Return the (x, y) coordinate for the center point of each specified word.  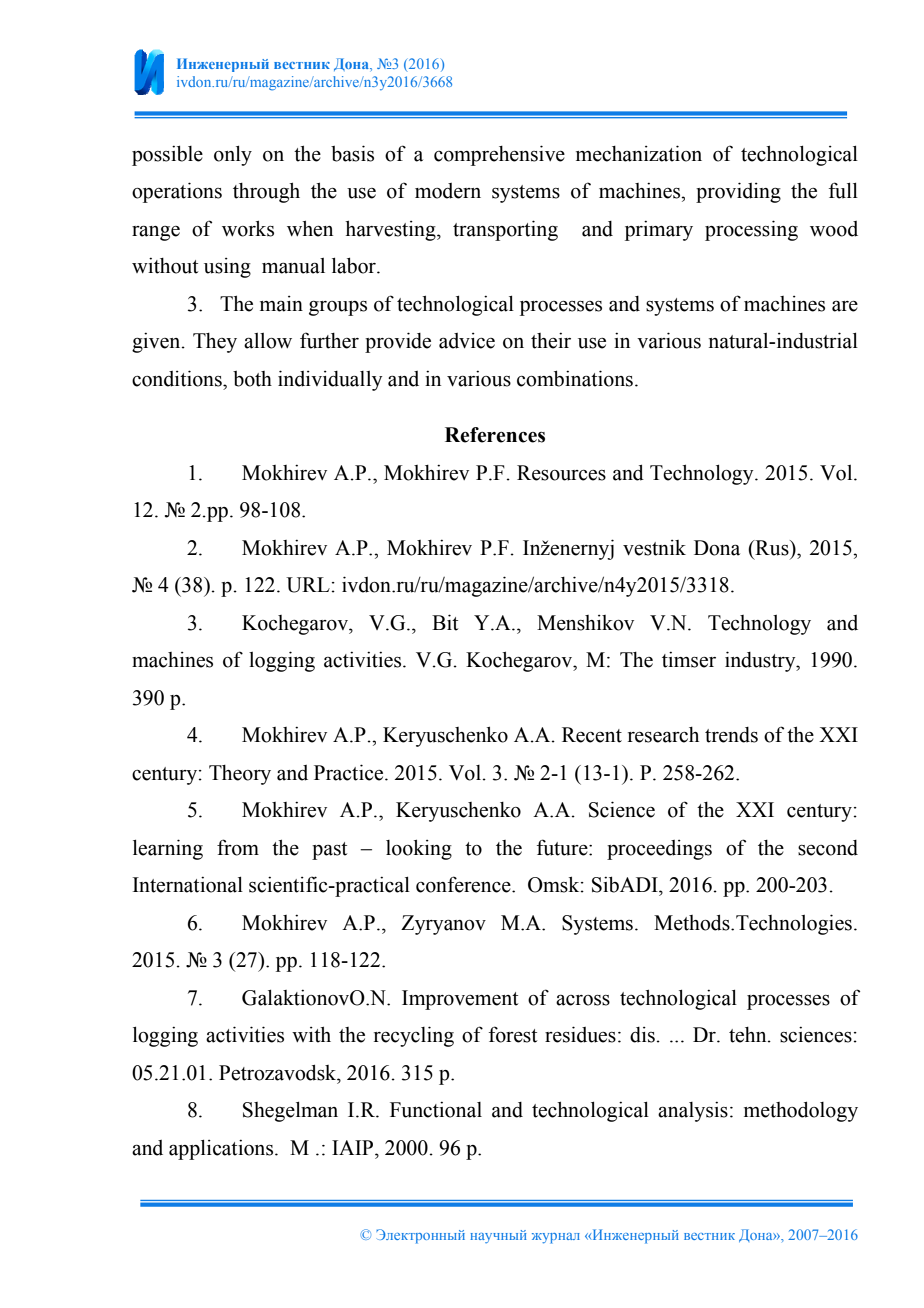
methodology (801, 1111)
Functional (436, 1110)
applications (222, 1149)
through (266, 192)
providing (738, 192)
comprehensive (499, 155)
